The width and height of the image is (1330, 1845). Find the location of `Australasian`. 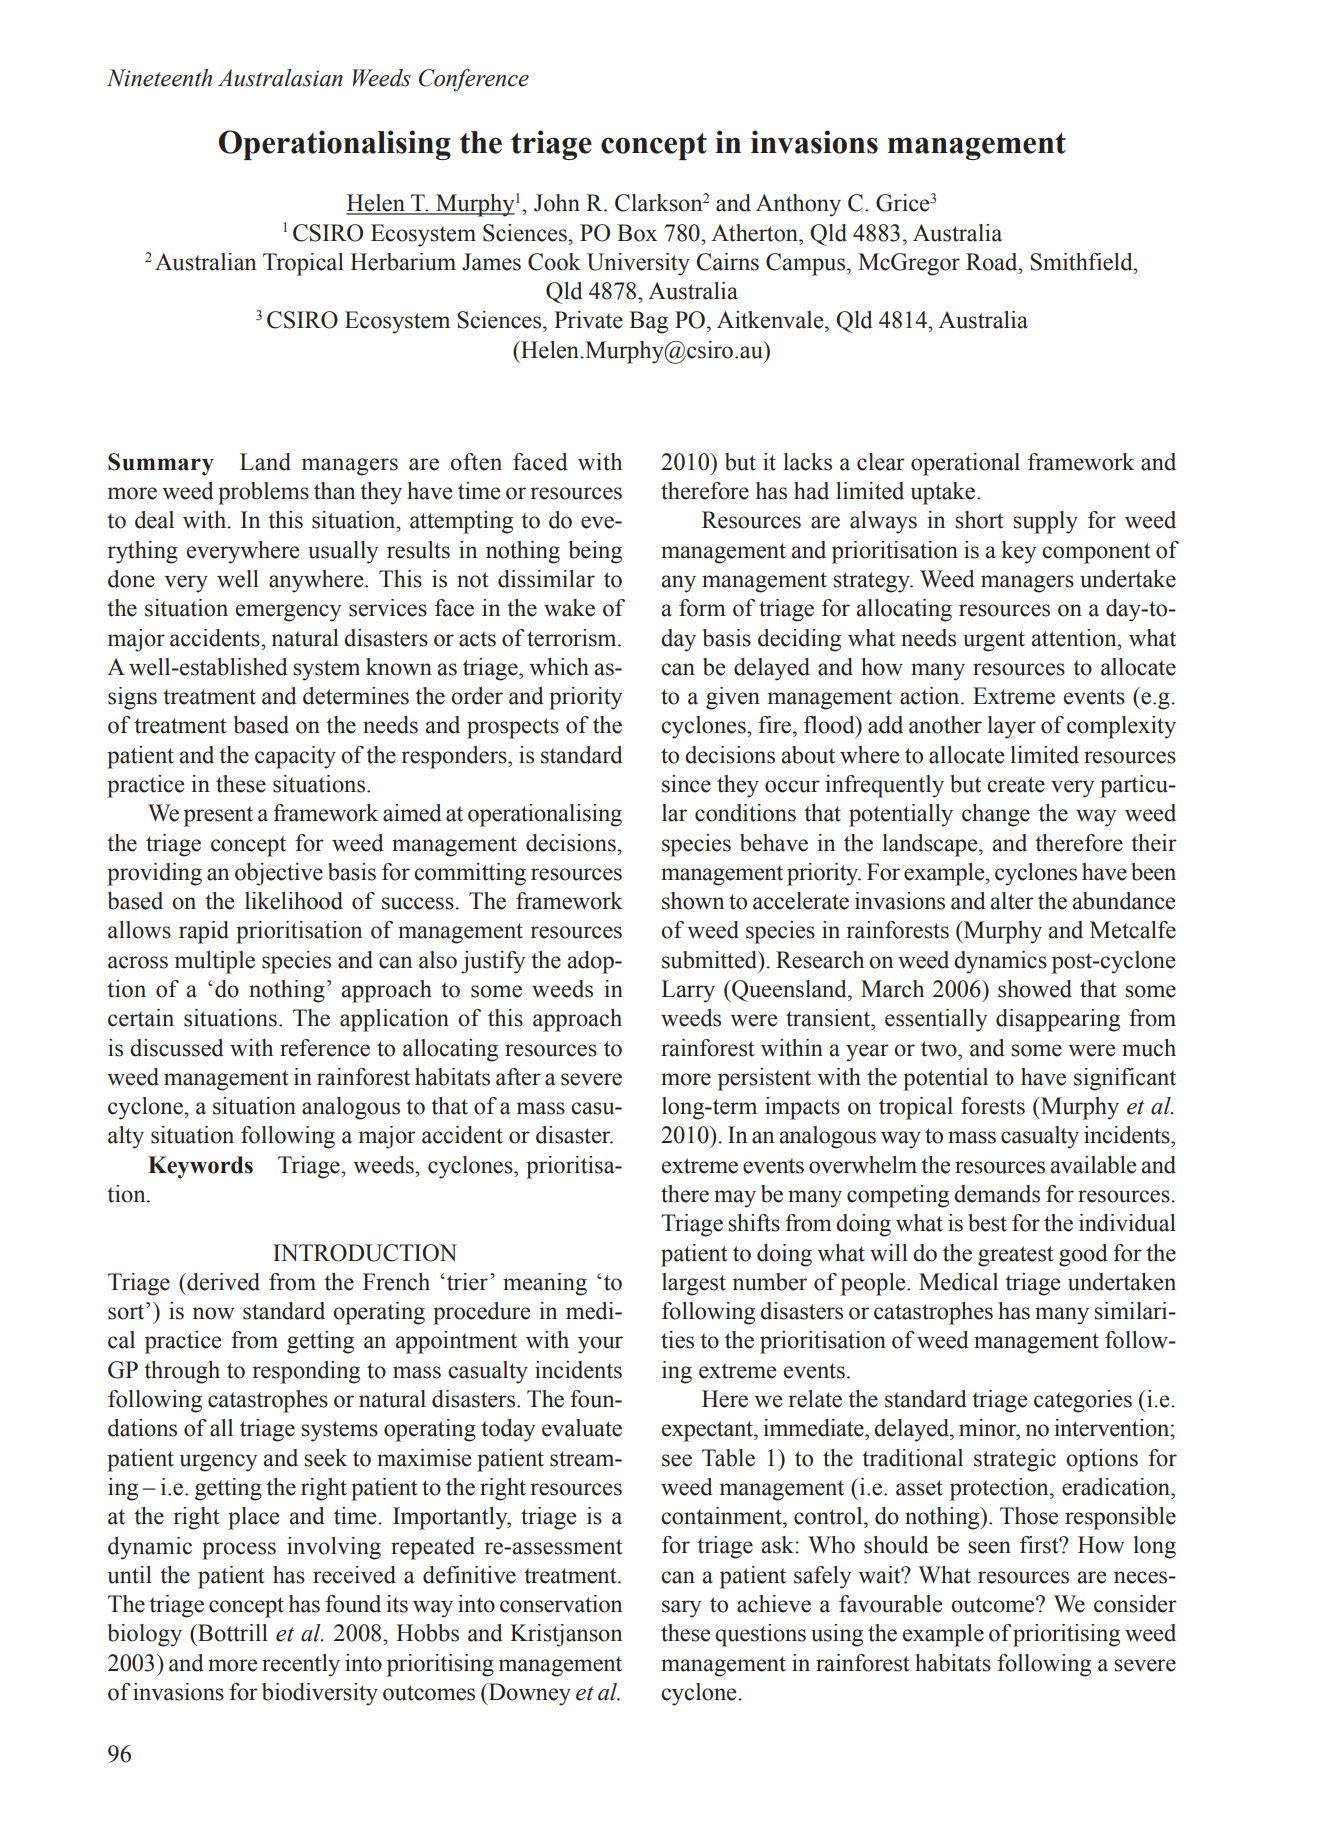

Australasian is located at coordinates (280, 78).
